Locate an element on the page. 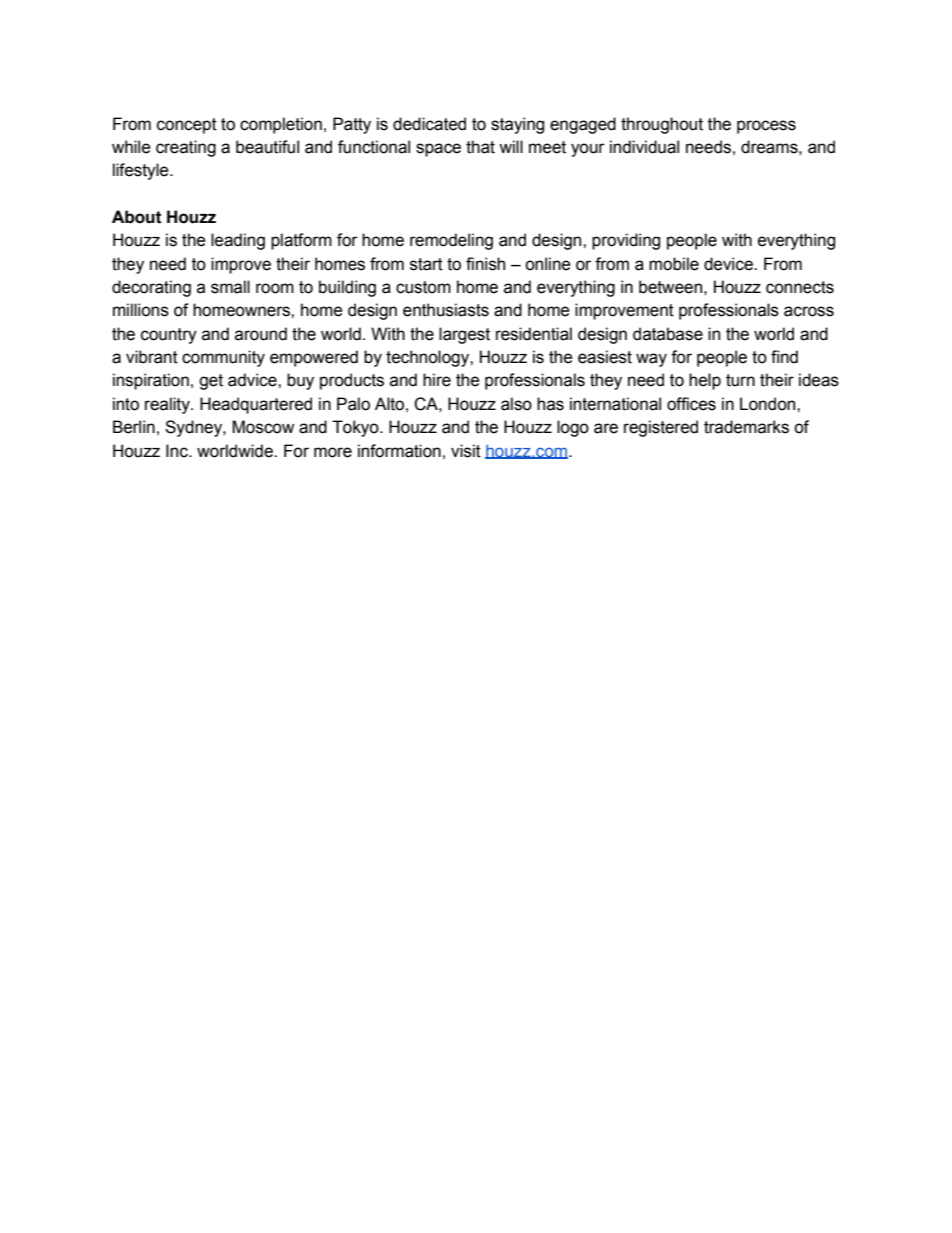  concept is located at coordinates (187, 126).
